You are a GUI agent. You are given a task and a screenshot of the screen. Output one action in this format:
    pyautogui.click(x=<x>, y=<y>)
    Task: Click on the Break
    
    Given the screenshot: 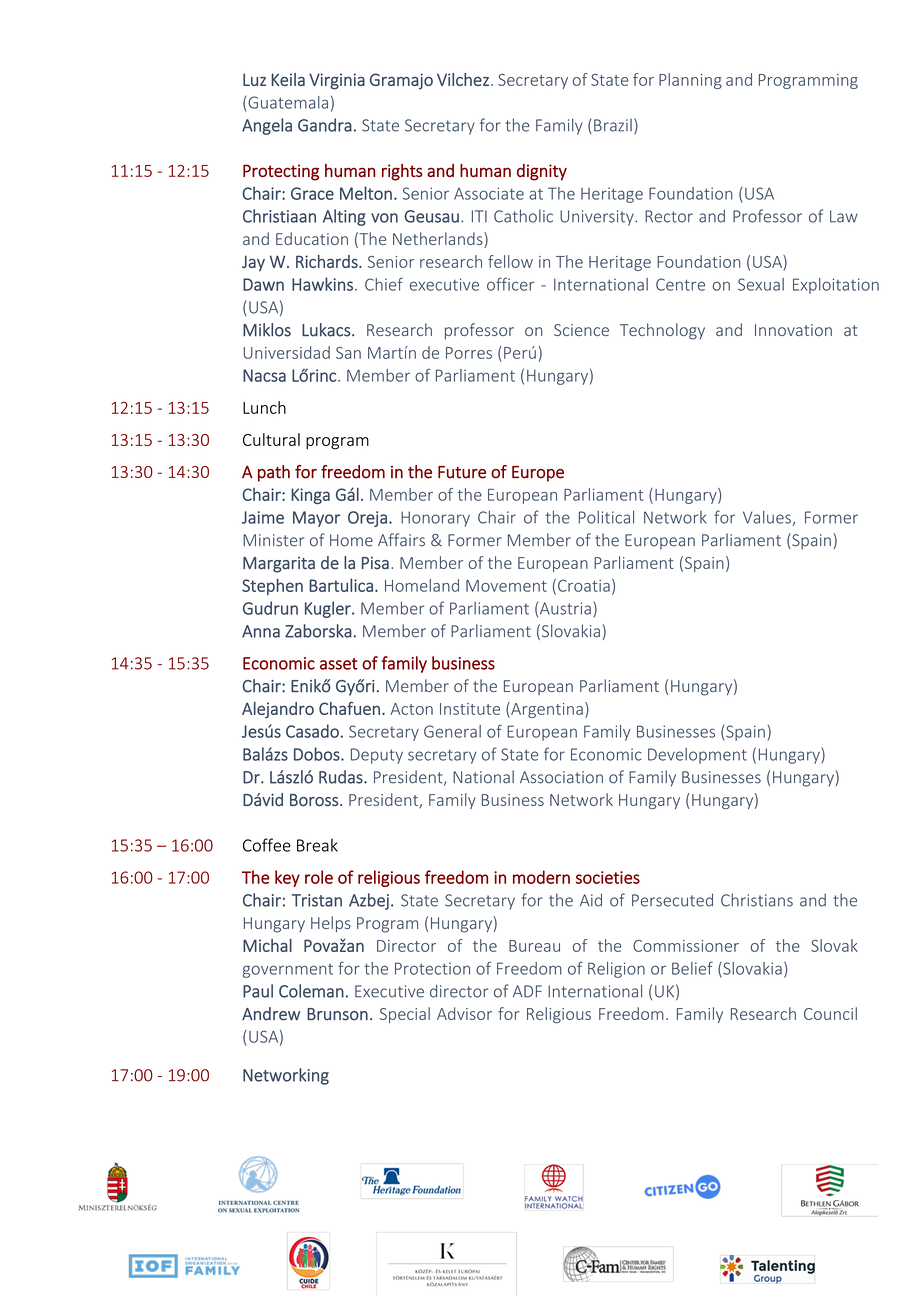 What is the action you would take?
    pyautogui.click(x=317, y=845)
